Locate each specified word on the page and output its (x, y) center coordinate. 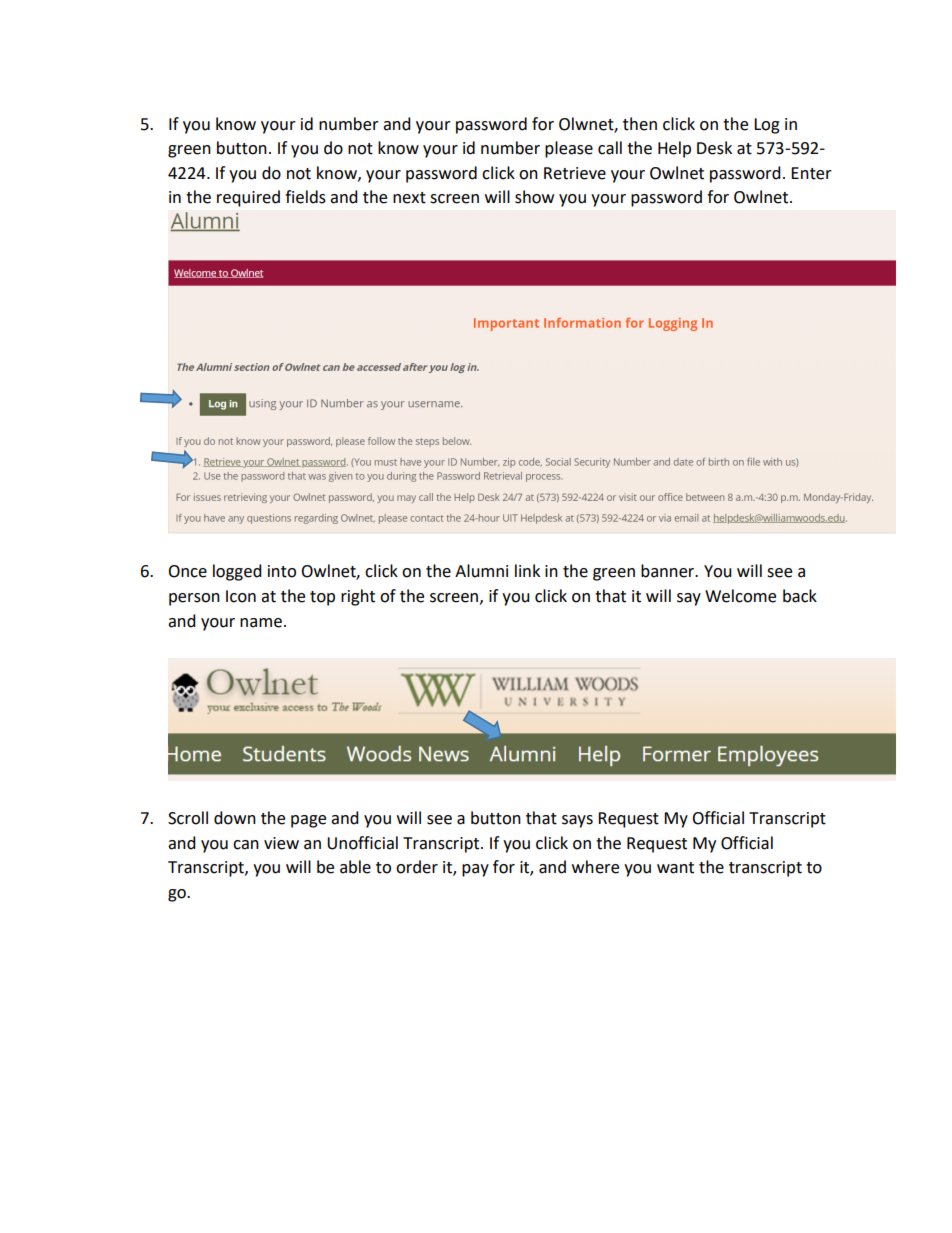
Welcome (740, 596)
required (248, 198)
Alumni (481, 571)
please (569, 149)
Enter (811, 173)
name (261, 623)
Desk (714, 148)
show (534, 197)
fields (305, 197)
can (246, 845)
